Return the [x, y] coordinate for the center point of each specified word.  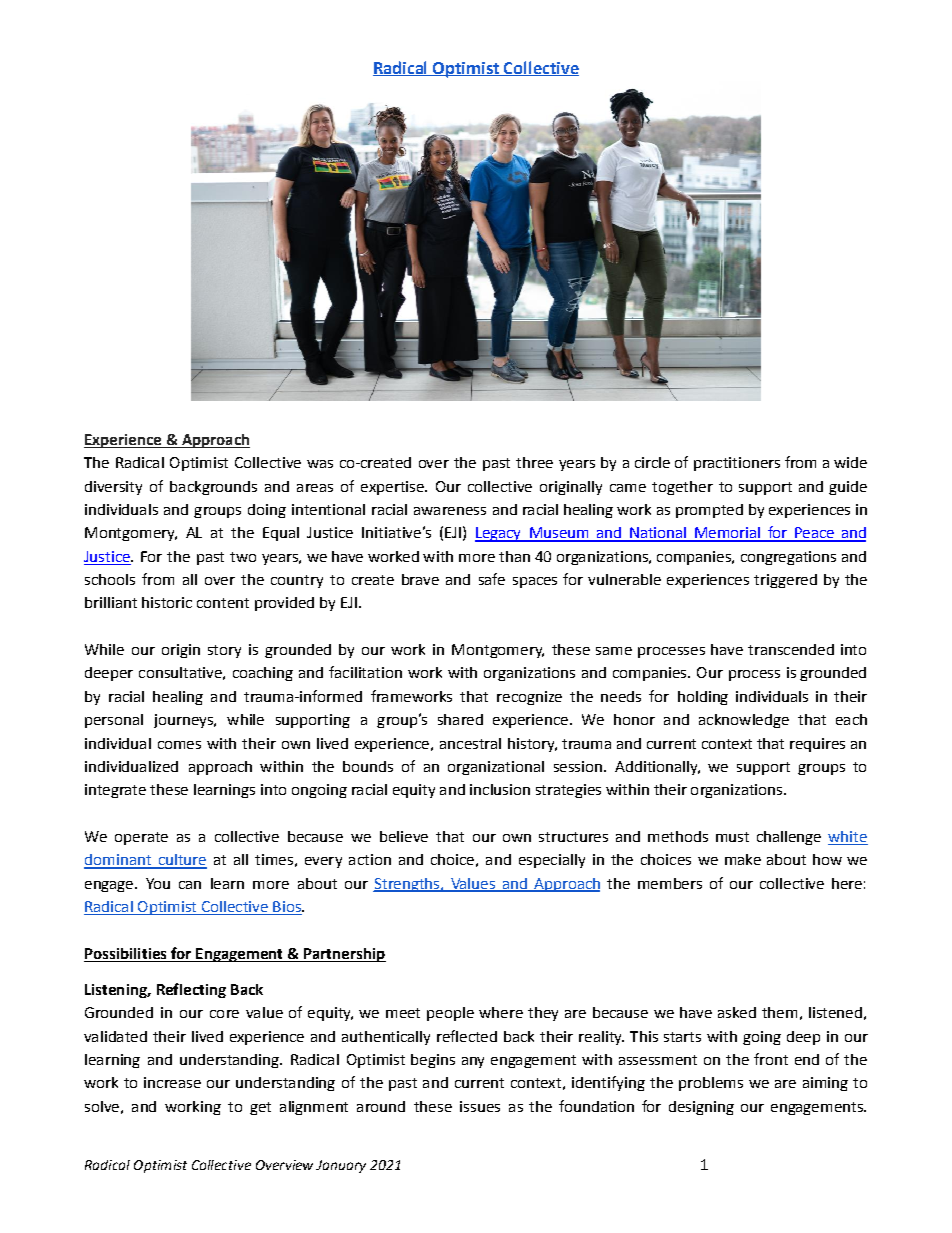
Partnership [344, 955]
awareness [450, 511]
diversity [113, 488]
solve [102, 1106]
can [190, 885]
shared [460, 719]
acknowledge [744, 721]
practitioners [737, 464]
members [670, 883]
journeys [184, 721]
